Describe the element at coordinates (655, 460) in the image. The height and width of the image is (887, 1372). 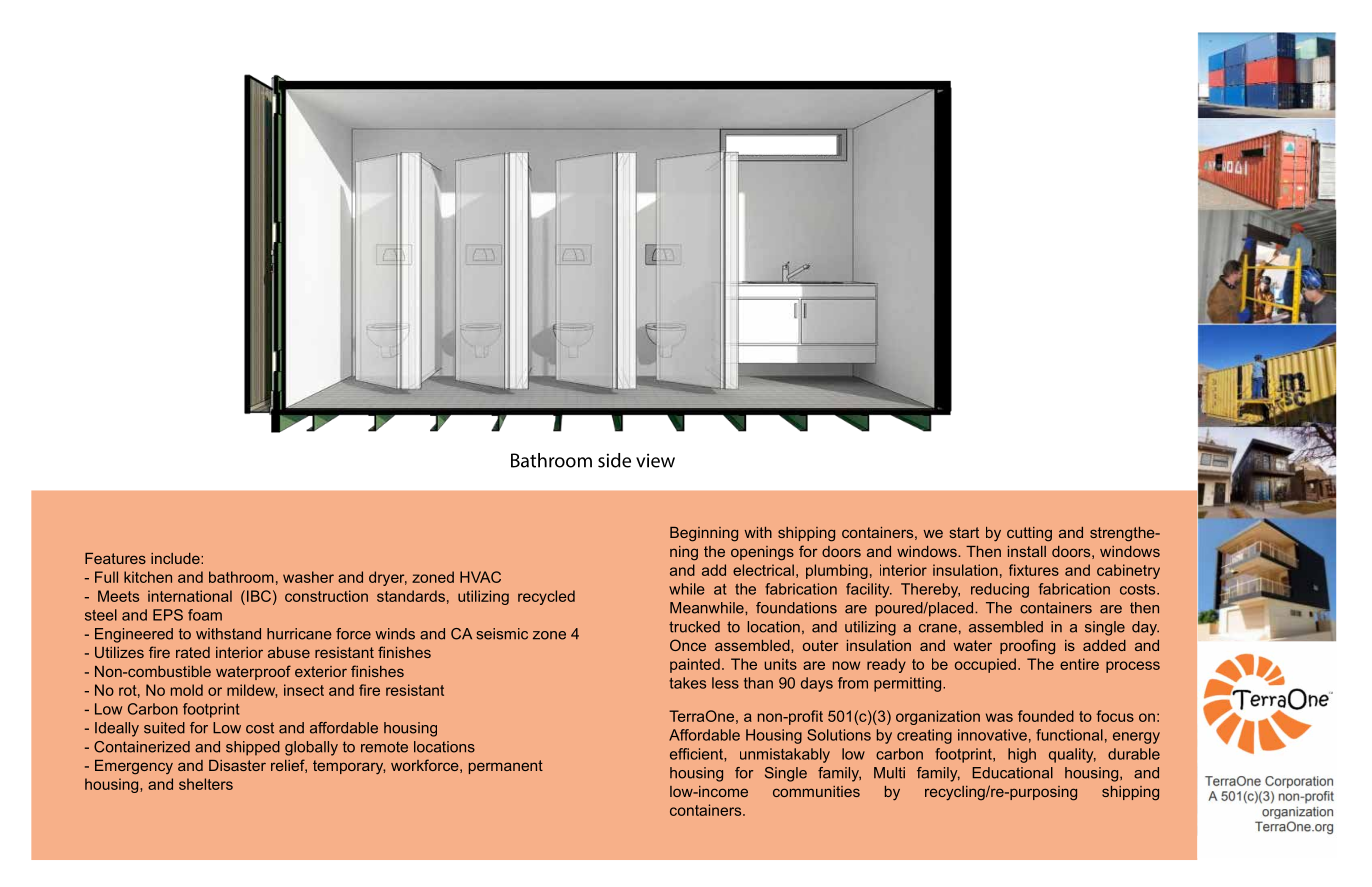
I see `view` at that location.
